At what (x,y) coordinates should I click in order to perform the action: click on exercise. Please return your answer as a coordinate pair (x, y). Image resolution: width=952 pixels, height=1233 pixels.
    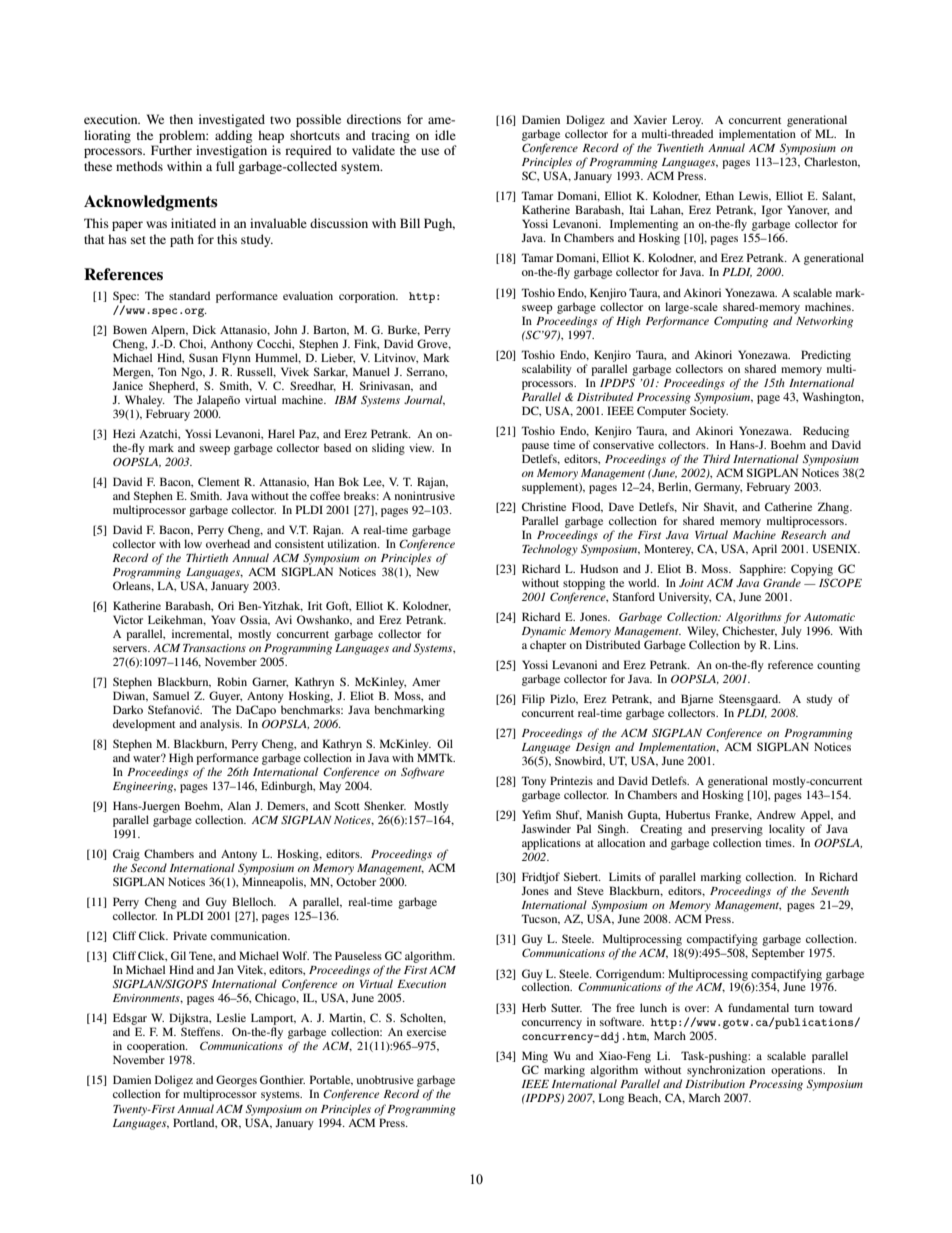
    Looking at the image, I should click on (426, 1031).
